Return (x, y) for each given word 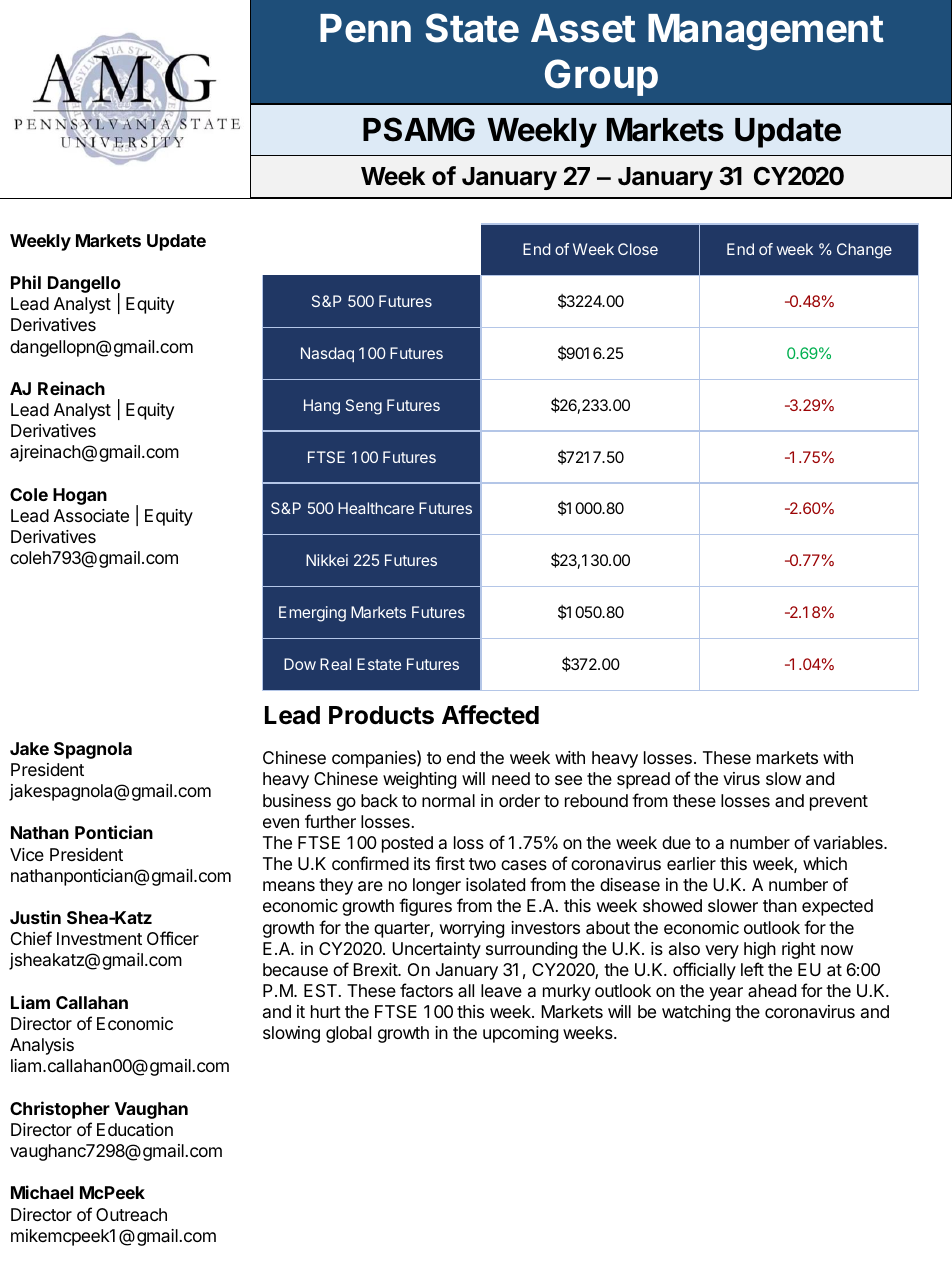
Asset (583, 28)
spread (643, 780)
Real (335, 664)
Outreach (131, 1215)
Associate (91, 515)
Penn (365, 28)
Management (766, 32)
